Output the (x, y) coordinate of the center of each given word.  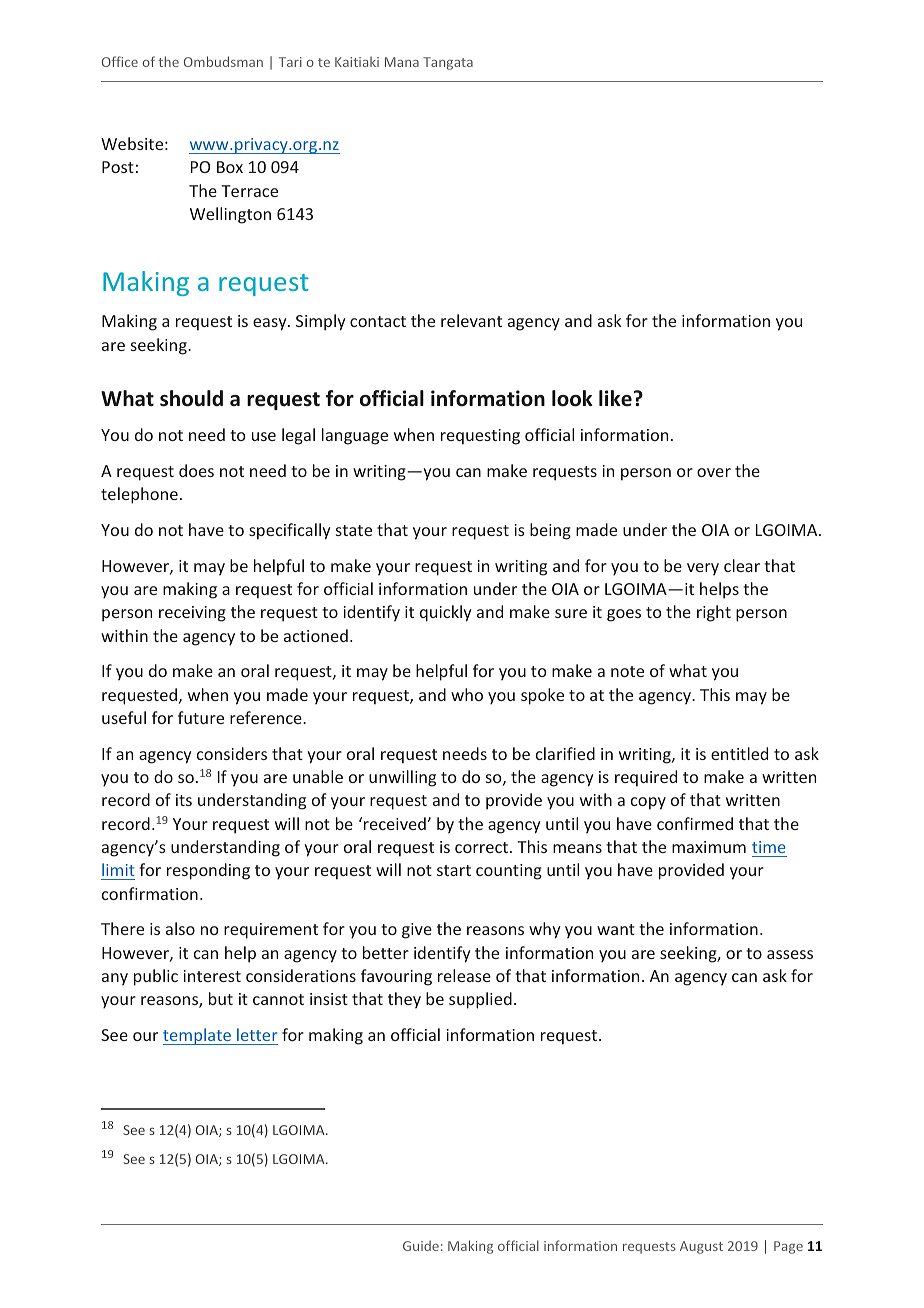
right (714, 613)
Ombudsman (223, 61)
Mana (402, 62)
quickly (445, 613)
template (198, 1036)
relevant (471, 320)
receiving (192, 614)
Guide (421, 1245)
